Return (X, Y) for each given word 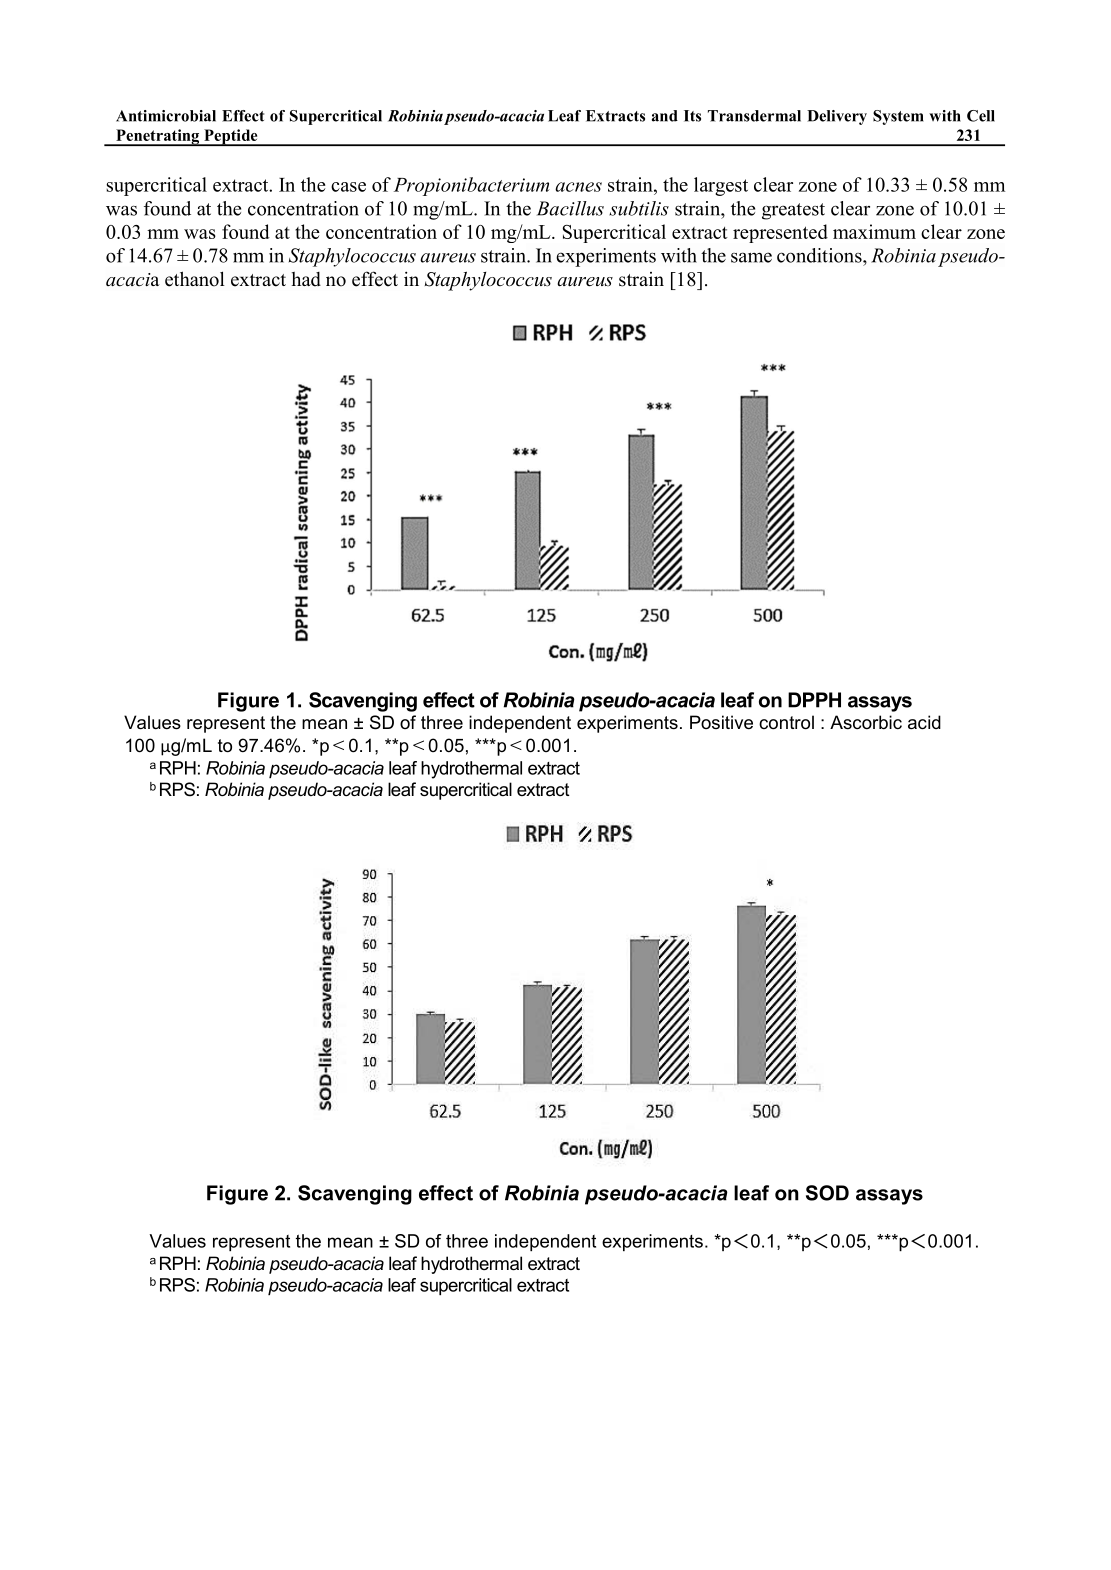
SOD (827, 1193)
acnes (578, 187)
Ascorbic (866, 722)
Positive (721, 722)
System (898, 117)
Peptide (231, 137)
